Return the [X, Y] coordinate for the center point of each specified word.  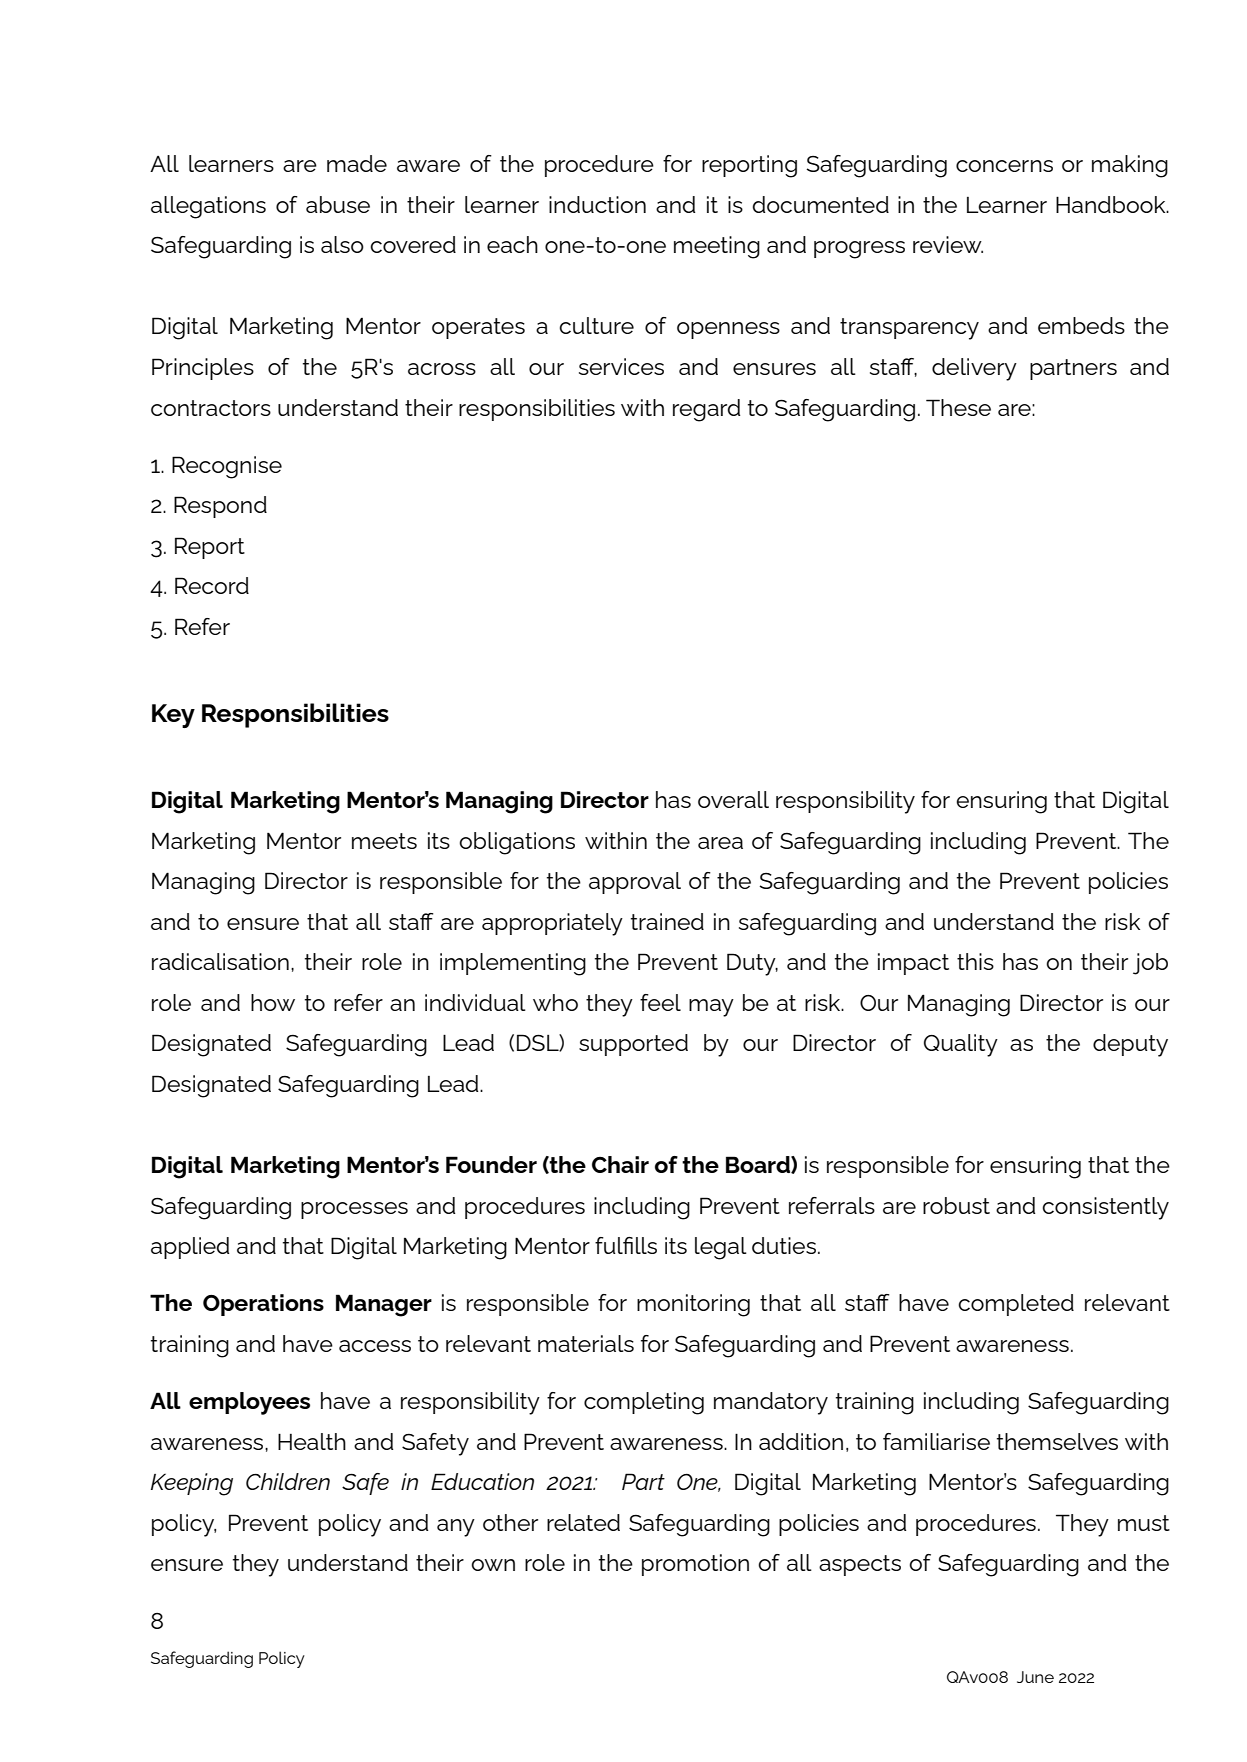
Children [288, 1481]
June [1035, 1677]
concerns [1004, 166]
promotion [695, 1565]
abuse [338, 204]
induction [597, 204]
